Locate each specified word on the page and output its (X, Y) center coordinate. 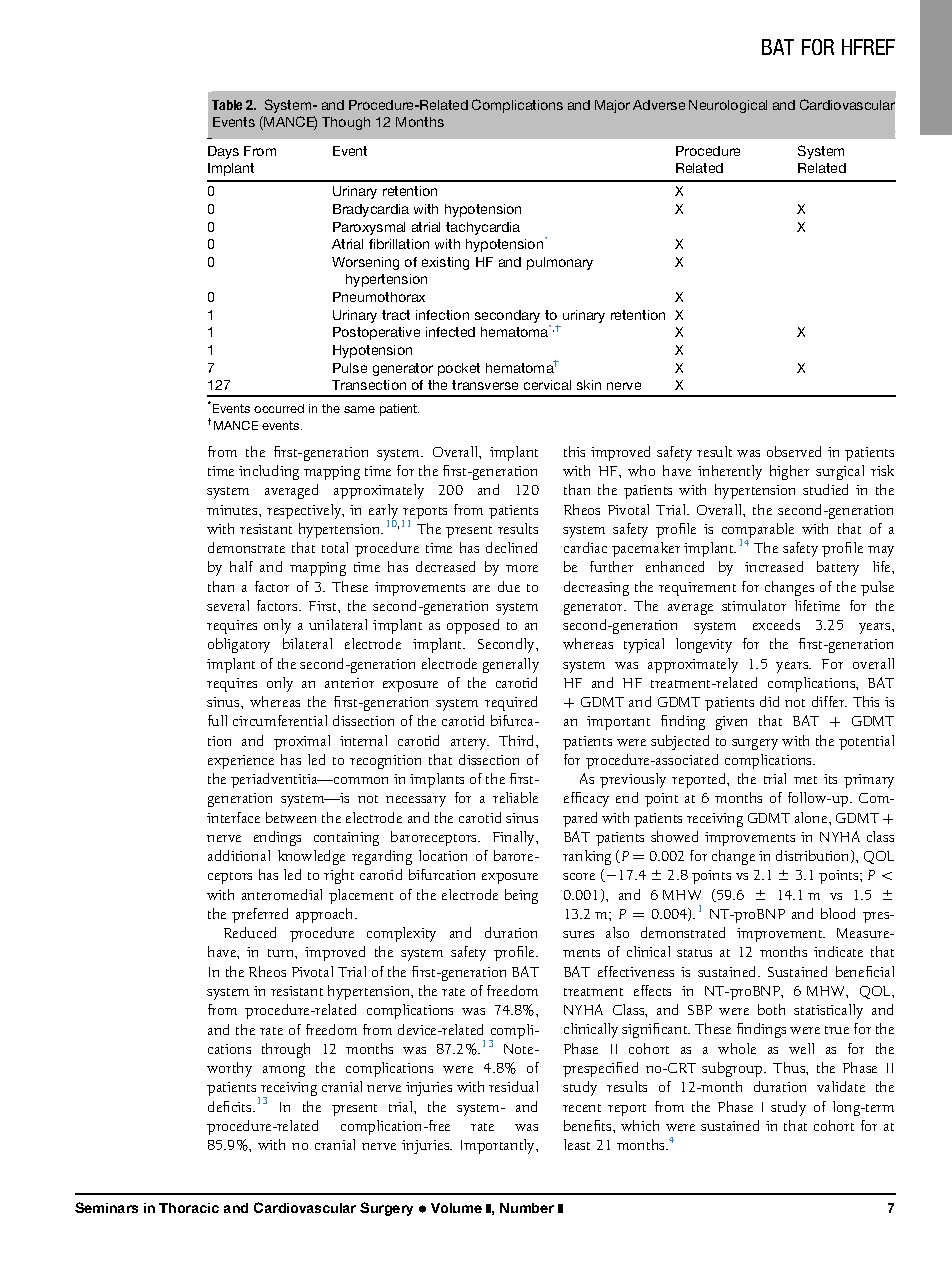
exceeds (776, 624)
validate (841, 1086)
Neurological (728, 106)
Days (223, 152)
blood (838, 913)
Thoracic (189, 1208)
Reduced (250, 932)
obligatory (239, 645)
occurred (279, 408)
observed (794, 451)
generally (511, 665)
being (521, 896)
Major (612, 106)
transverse (485, 385)
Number (527, 1208)
